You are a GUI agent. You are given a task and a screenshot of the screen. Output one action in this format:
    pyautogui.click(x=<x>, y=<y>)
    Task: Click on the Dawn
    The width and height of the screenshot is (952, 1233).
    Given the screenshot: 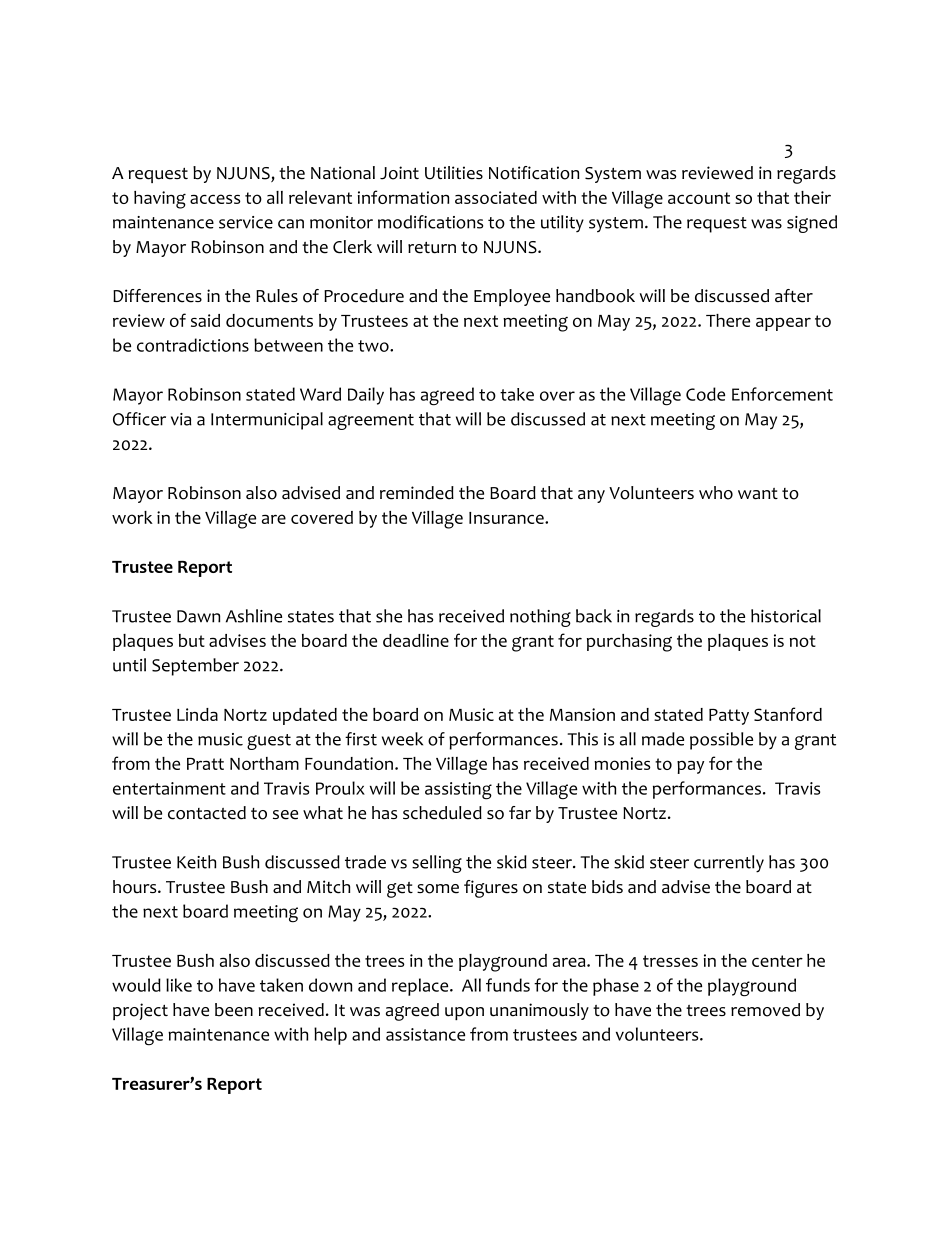 What is the action you would take?
    pyautogui.click(x=198, y=616)
